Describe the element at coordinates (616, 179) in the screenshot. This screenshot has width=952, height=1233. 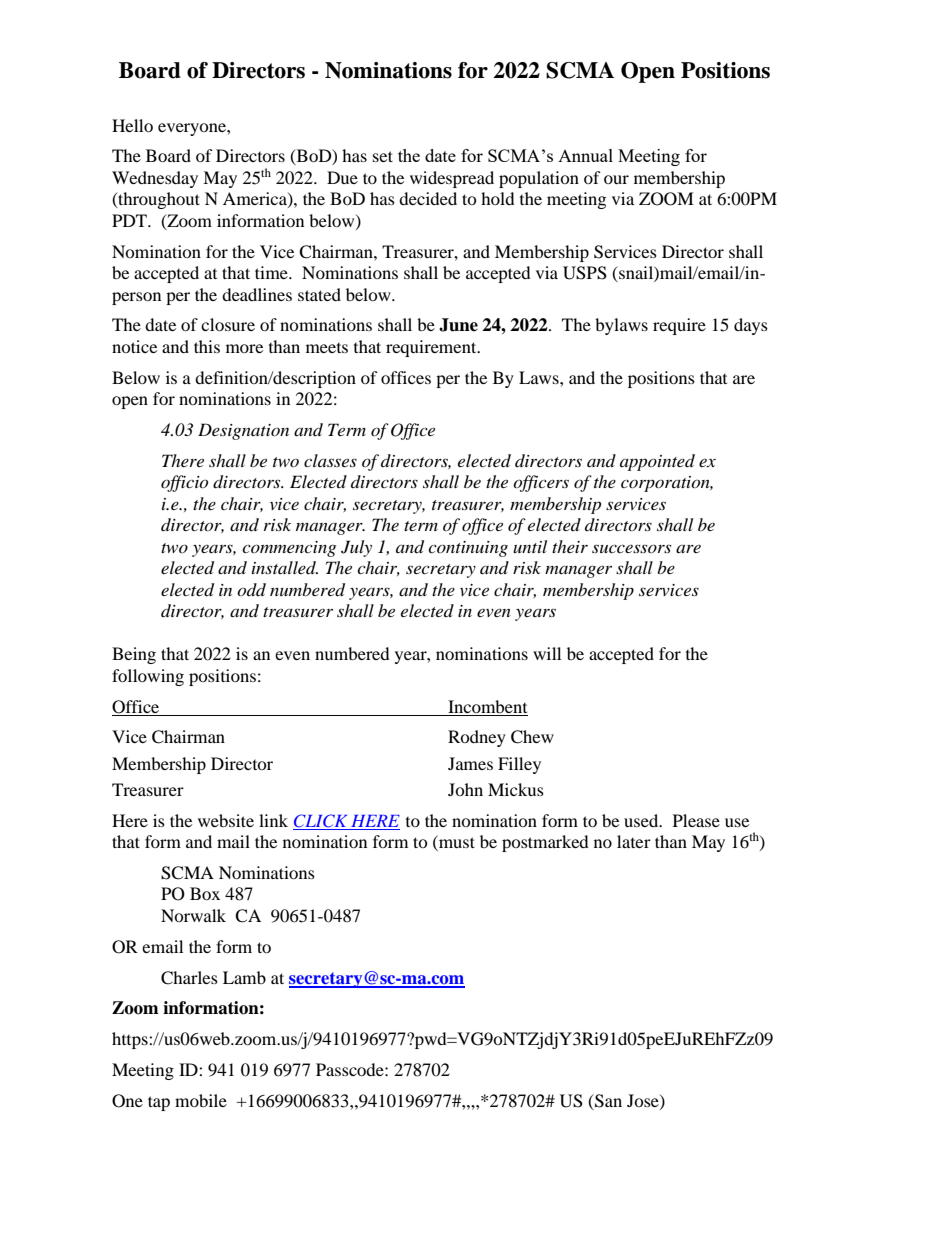
I see `our` at that location.
